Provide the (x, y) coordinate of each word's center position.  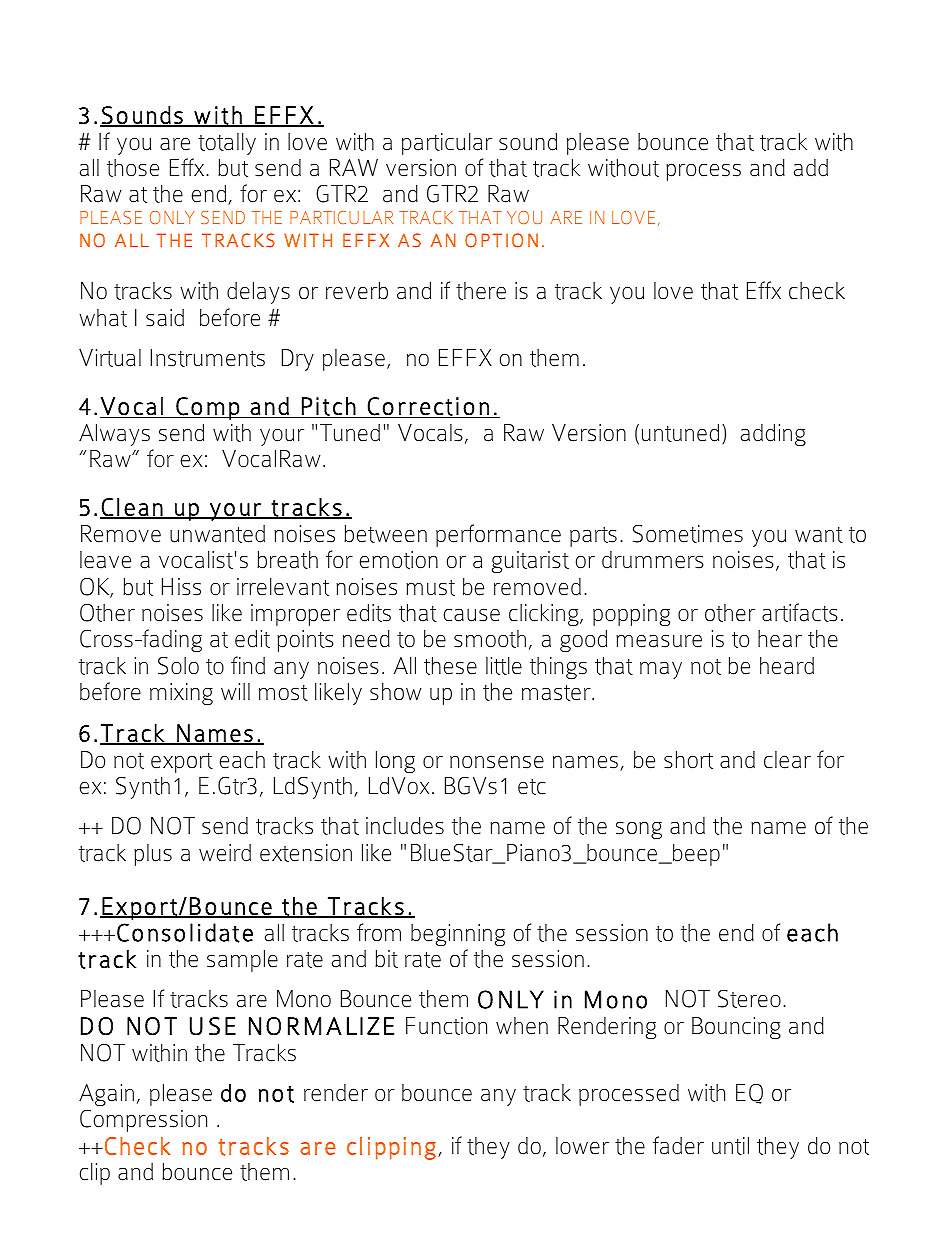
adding (773, 435)
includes (405, 826)
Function (446, 1026)
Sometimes (688, 534)
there (481, 291)
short (688, 760)
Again (106, 1095)
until (730, 1146)
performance (498, 535)
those (133, 168)
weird (225, 853)
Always (114, 435)
